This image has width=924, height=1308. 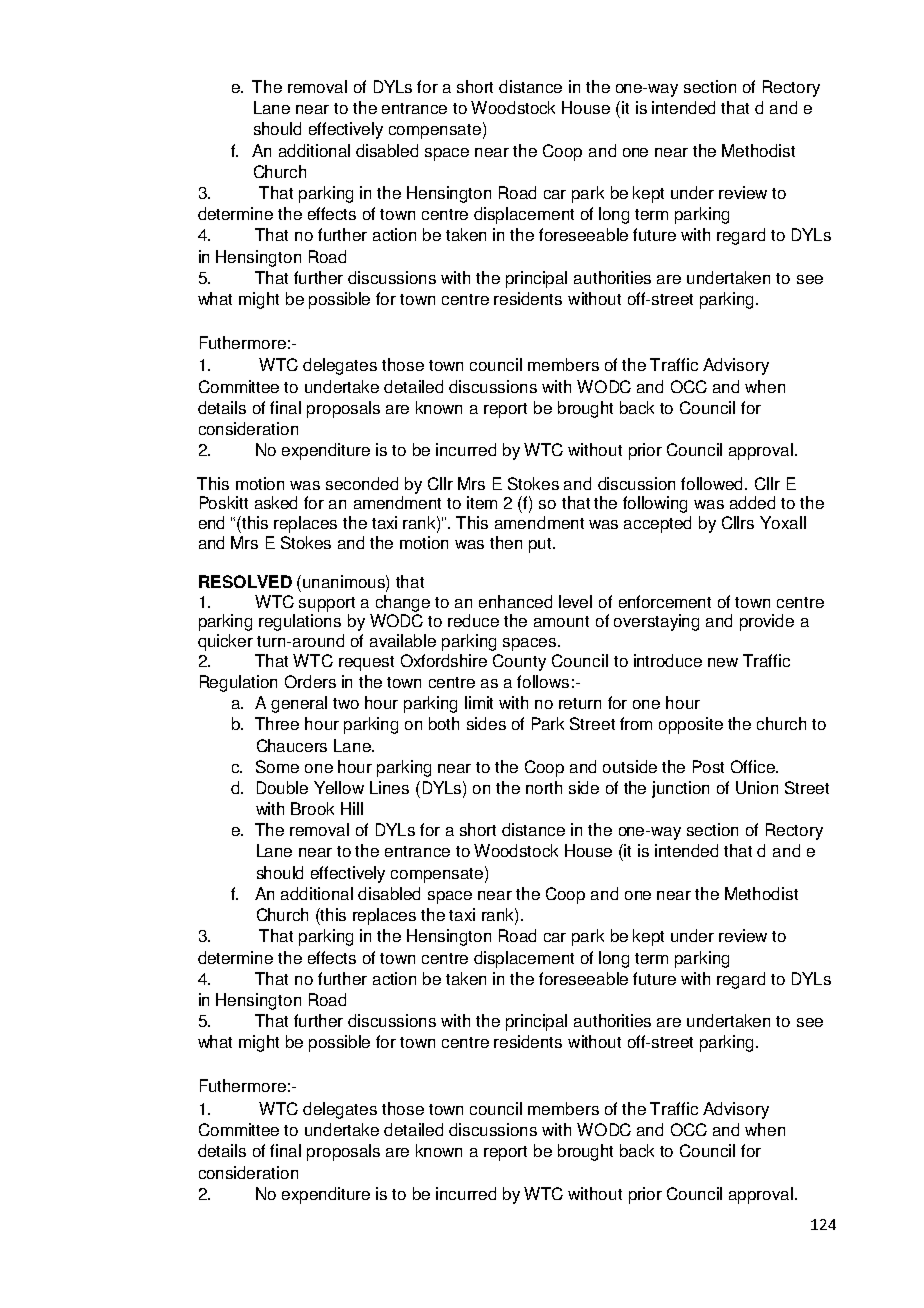 I want to click on item, so click(x=482, y=502).
